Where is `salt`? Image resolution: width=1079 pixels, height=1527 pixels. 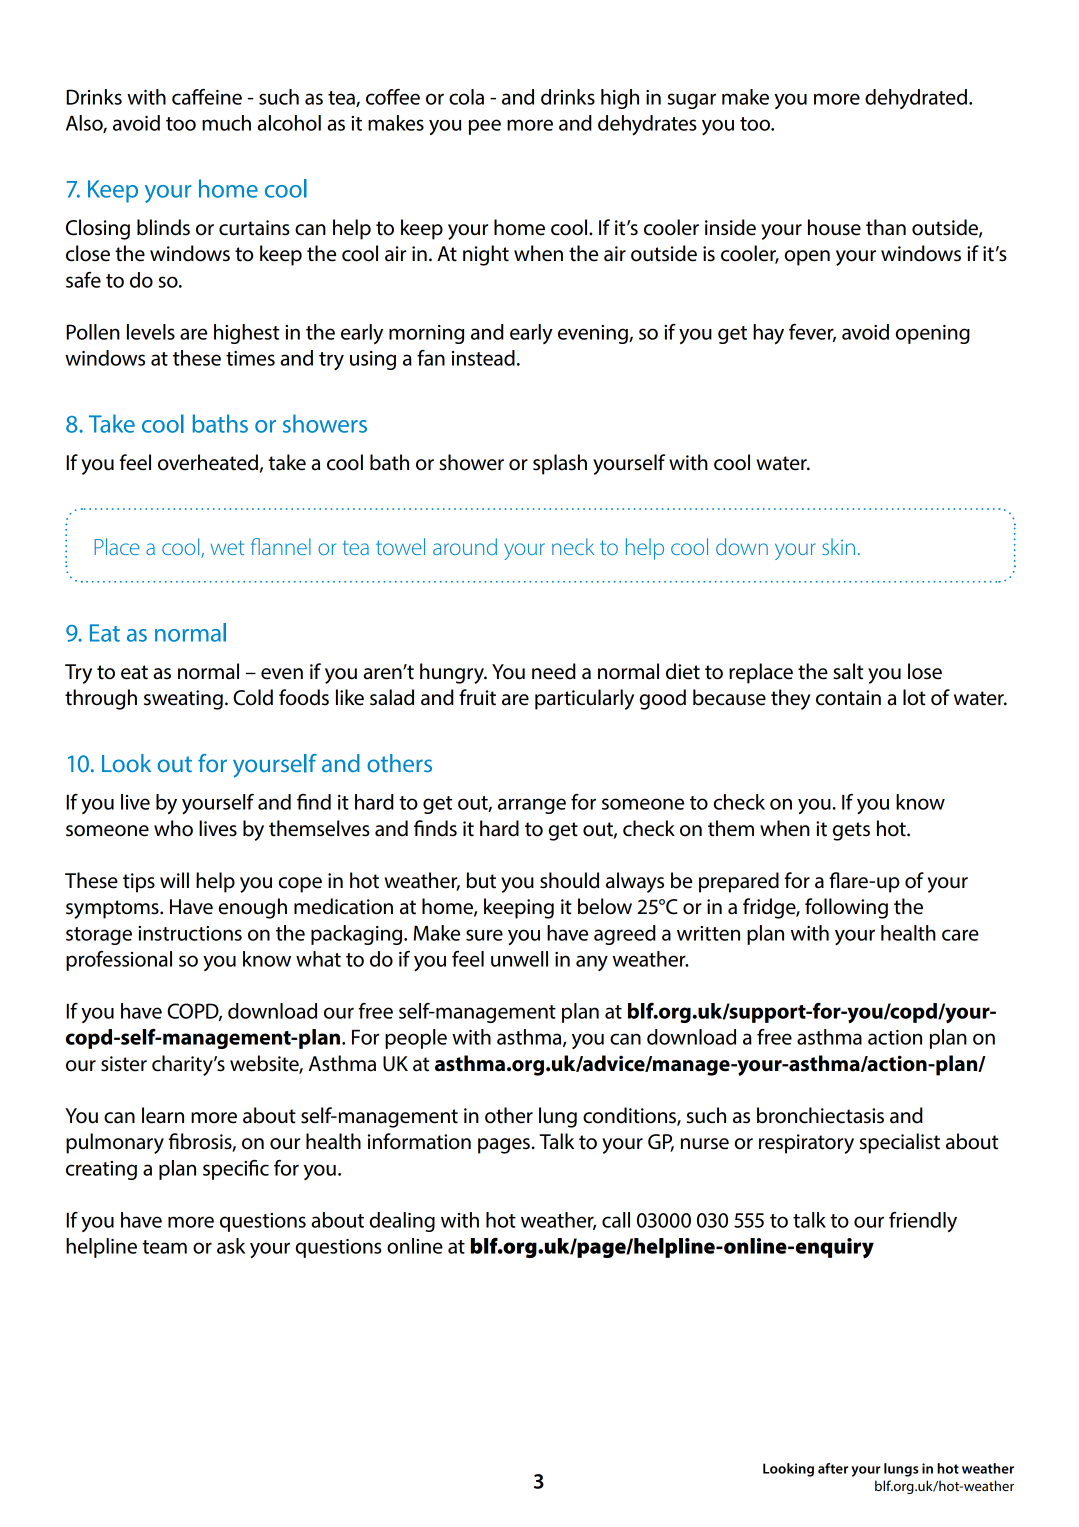
salt is located at coordinates (848, 671).
